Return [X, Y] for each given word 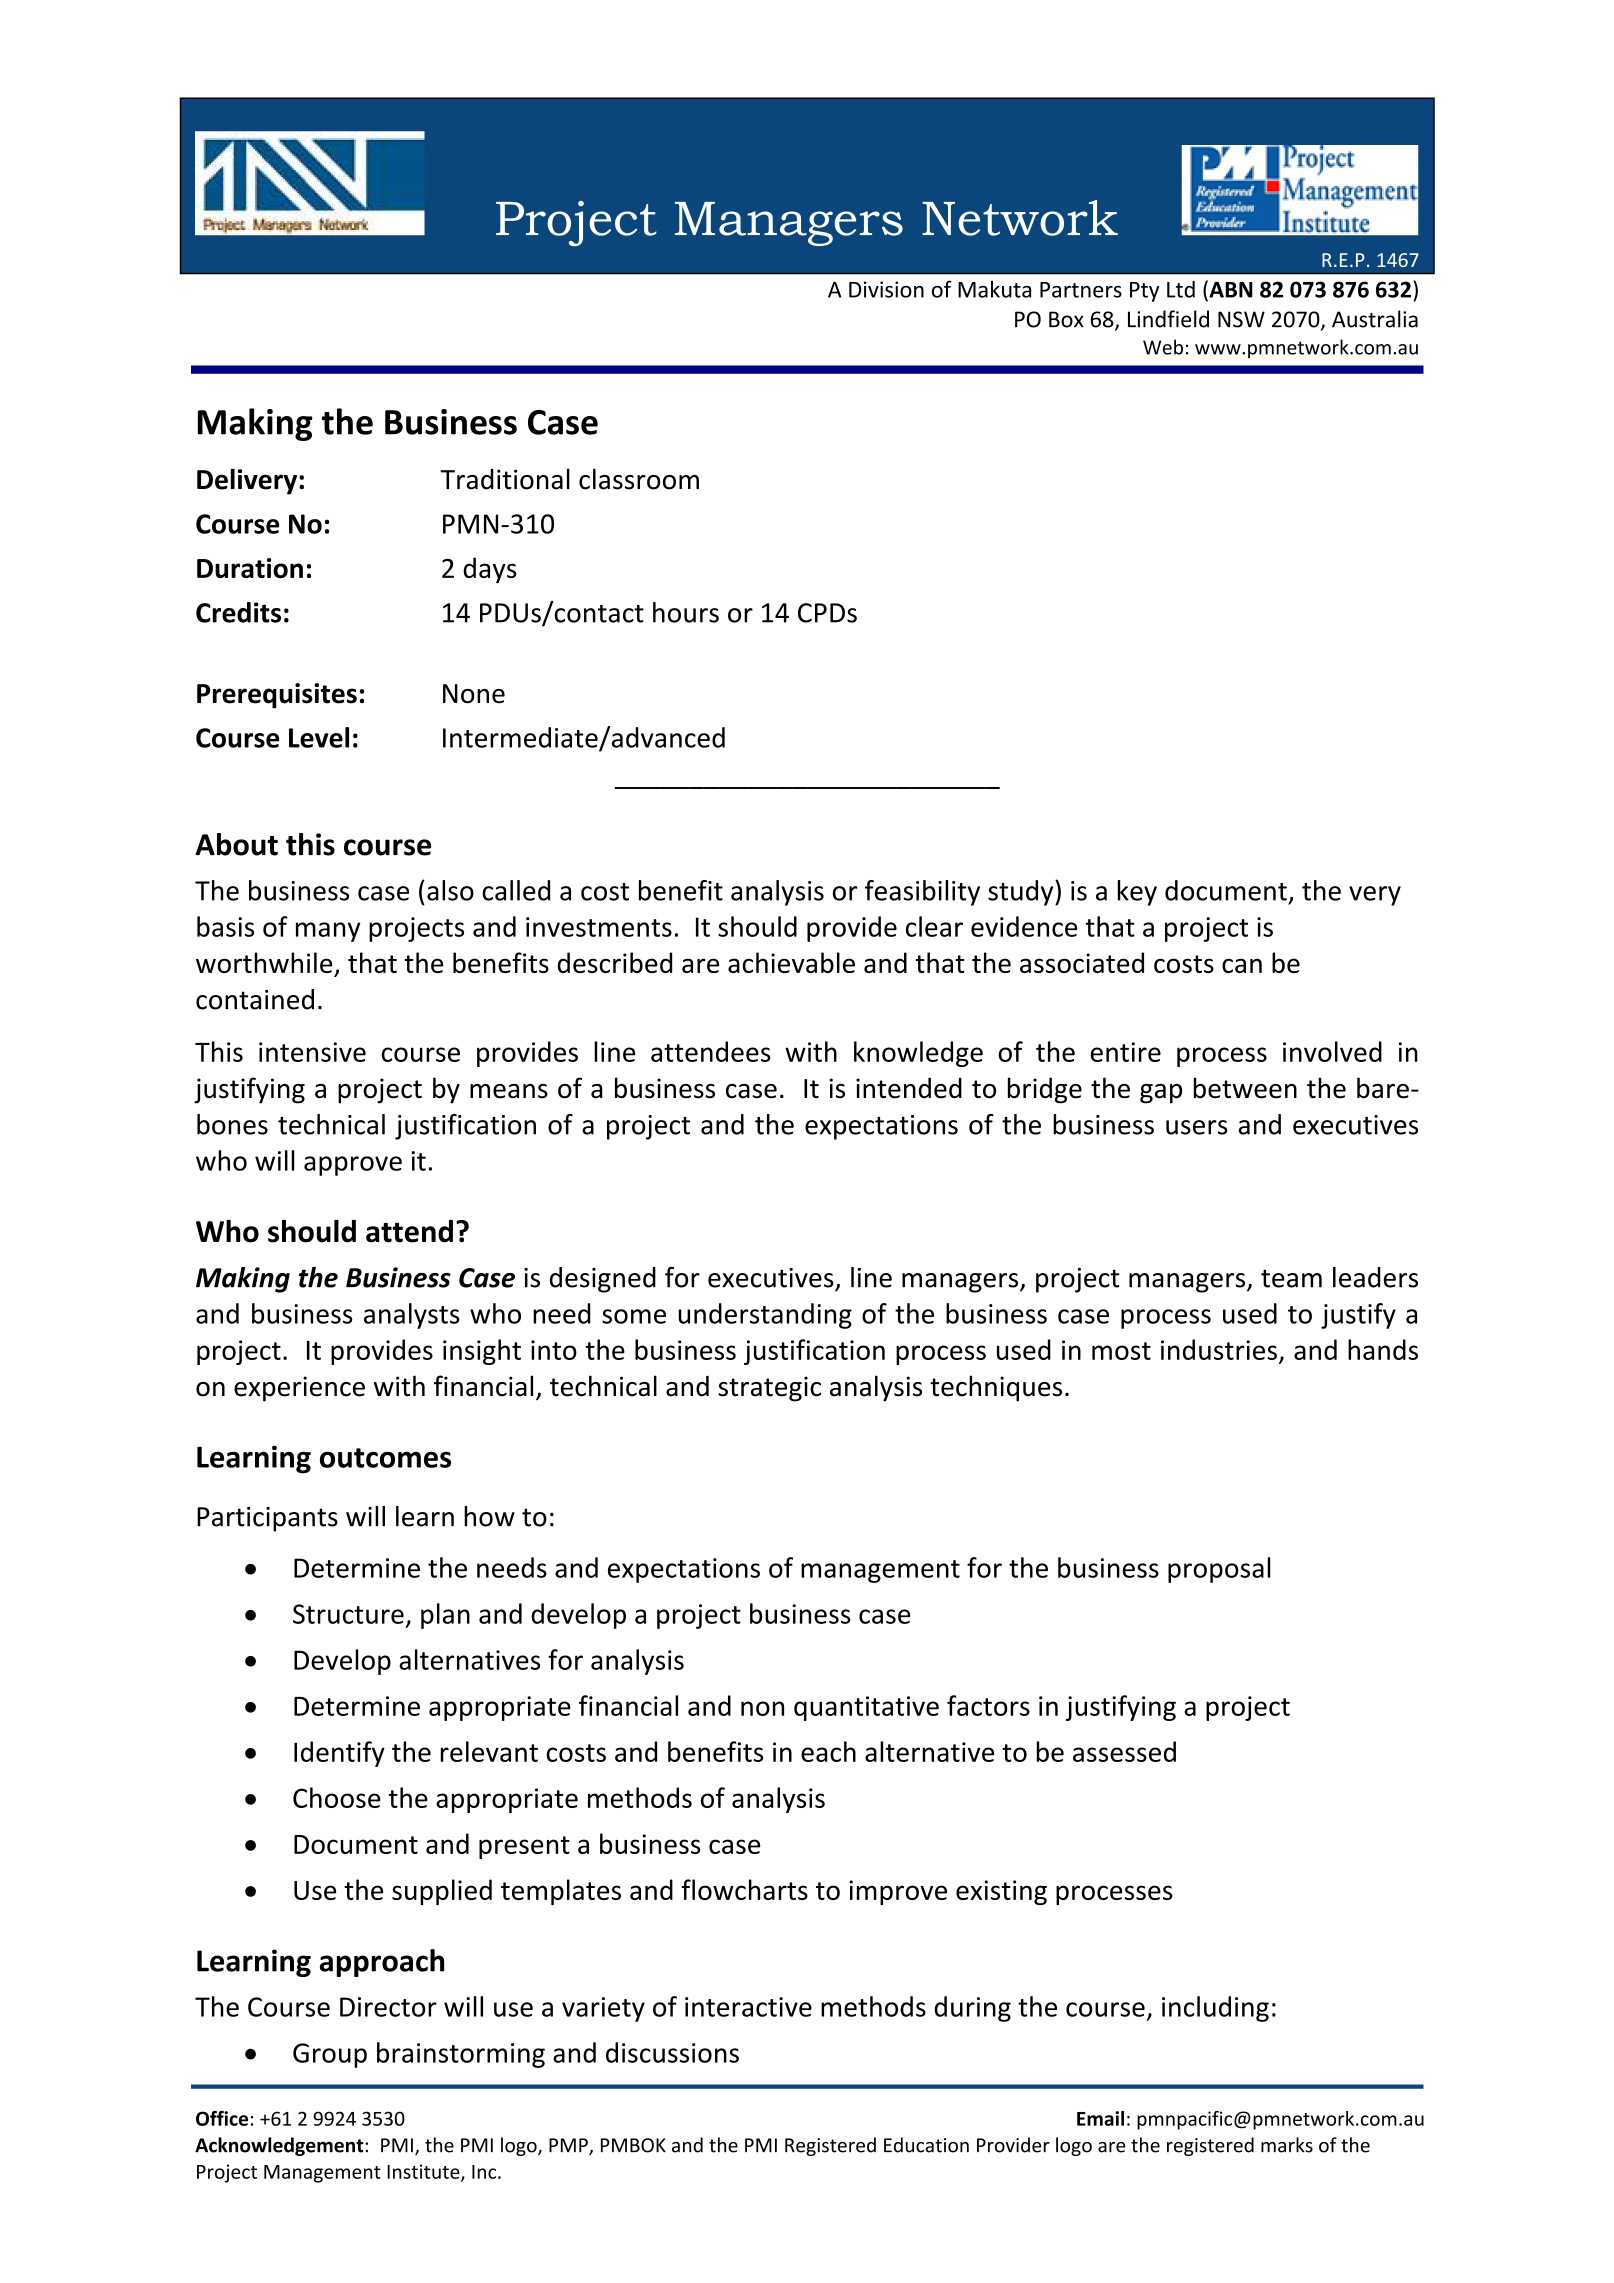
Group [330, 2055]
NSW [1241, 319]
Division [886, 289]
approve [353, 1166]
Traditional [505, 479]
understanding [765, 1316]
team [1291, 1278]
